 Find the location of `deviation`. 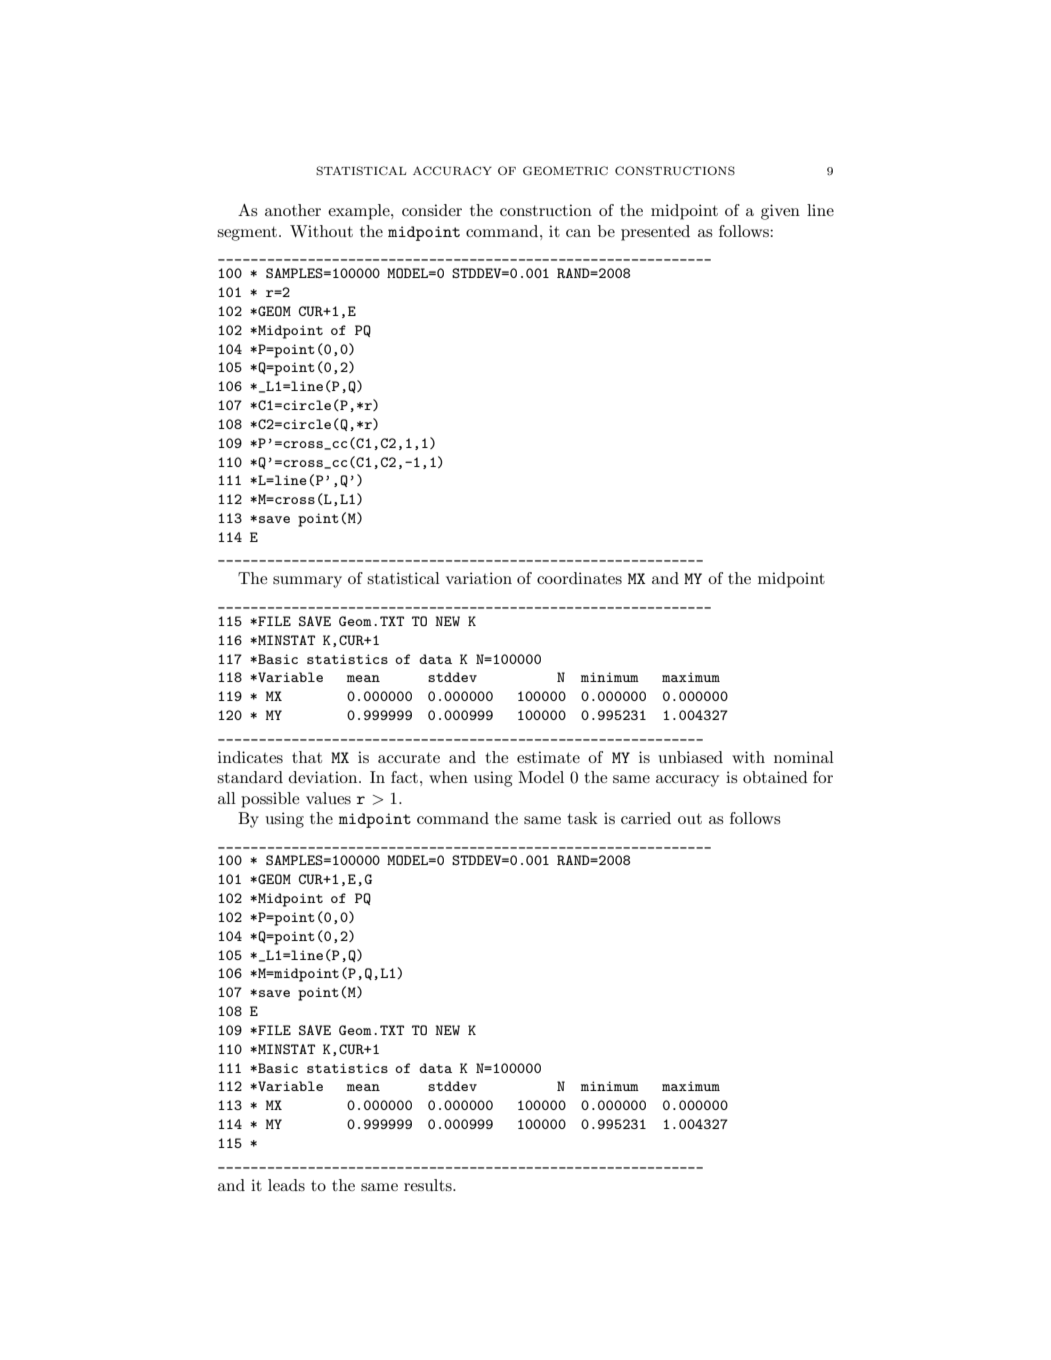

deviation is located at coordinates (324, 777).
